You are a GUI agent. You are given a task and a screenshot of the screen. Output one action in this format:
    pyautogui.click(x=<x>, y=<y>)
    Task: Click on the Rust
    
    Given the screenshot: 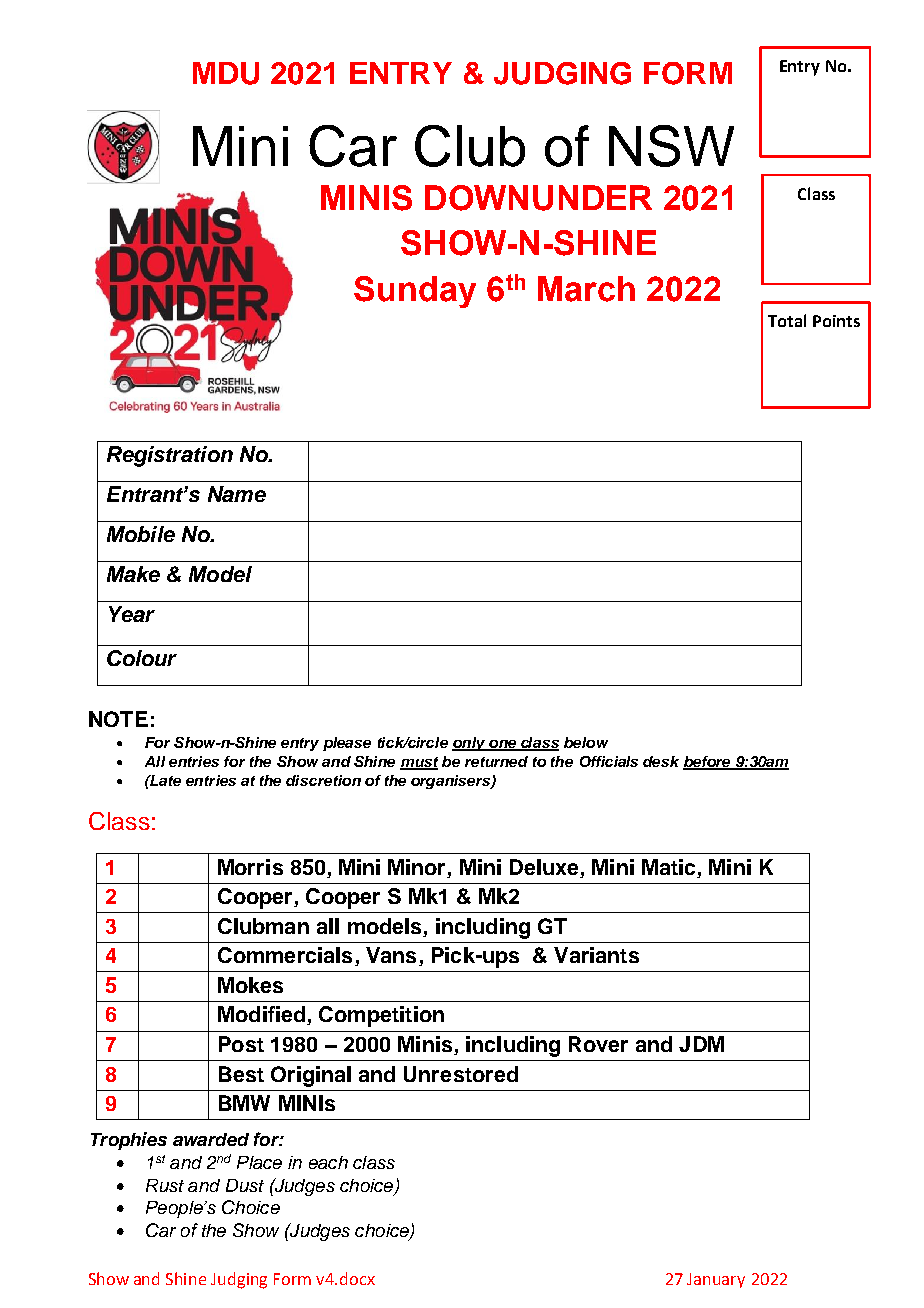 What is the action you would take?
    pyautogui.click(x=165, y=1185)
